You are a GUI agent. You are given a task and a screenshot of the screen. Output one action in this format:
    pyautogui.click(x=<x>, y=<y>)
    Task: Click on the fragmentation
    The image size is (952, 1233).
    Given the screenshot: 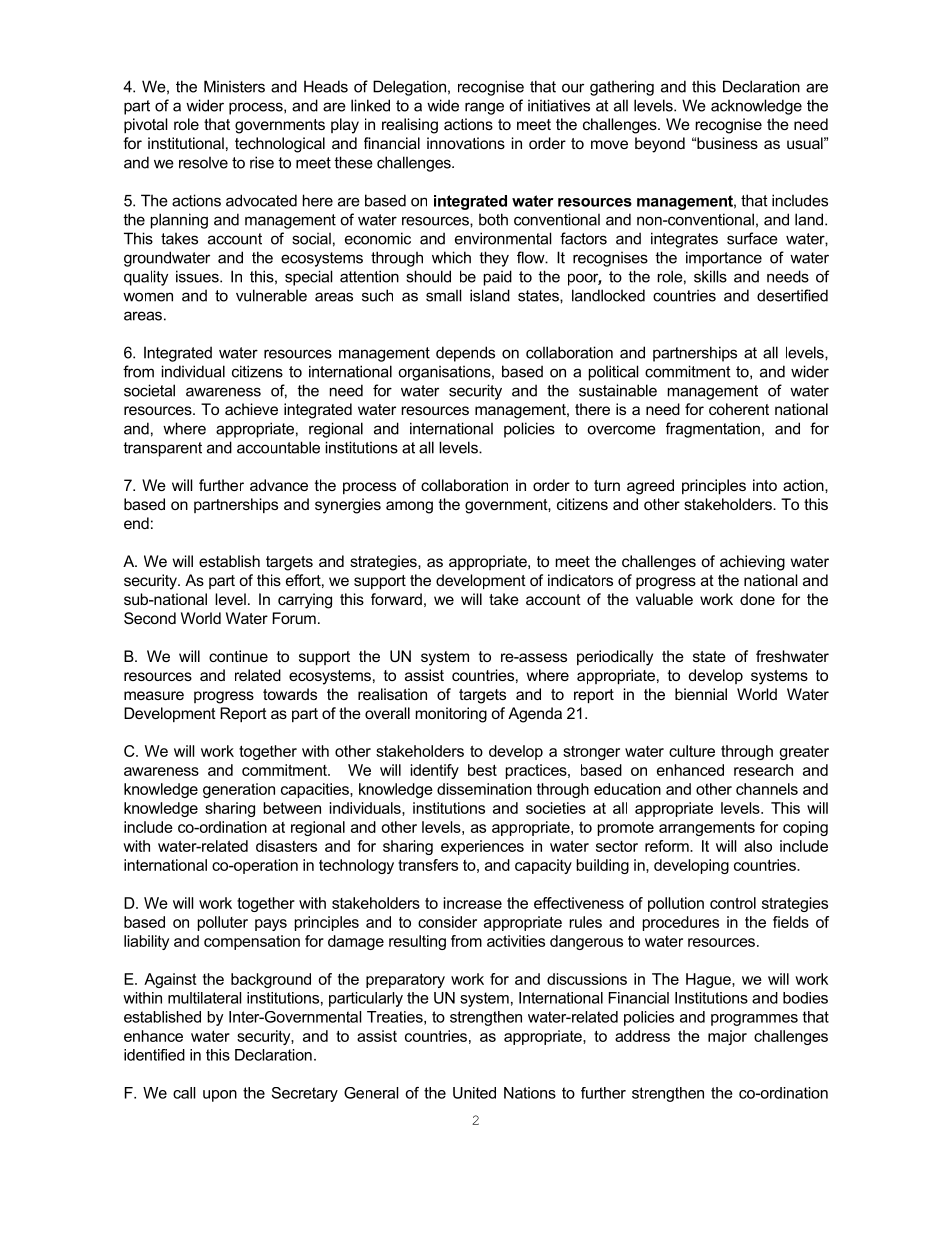 What is the action you would take?
    pyautogui.click(x=713, y=430)
